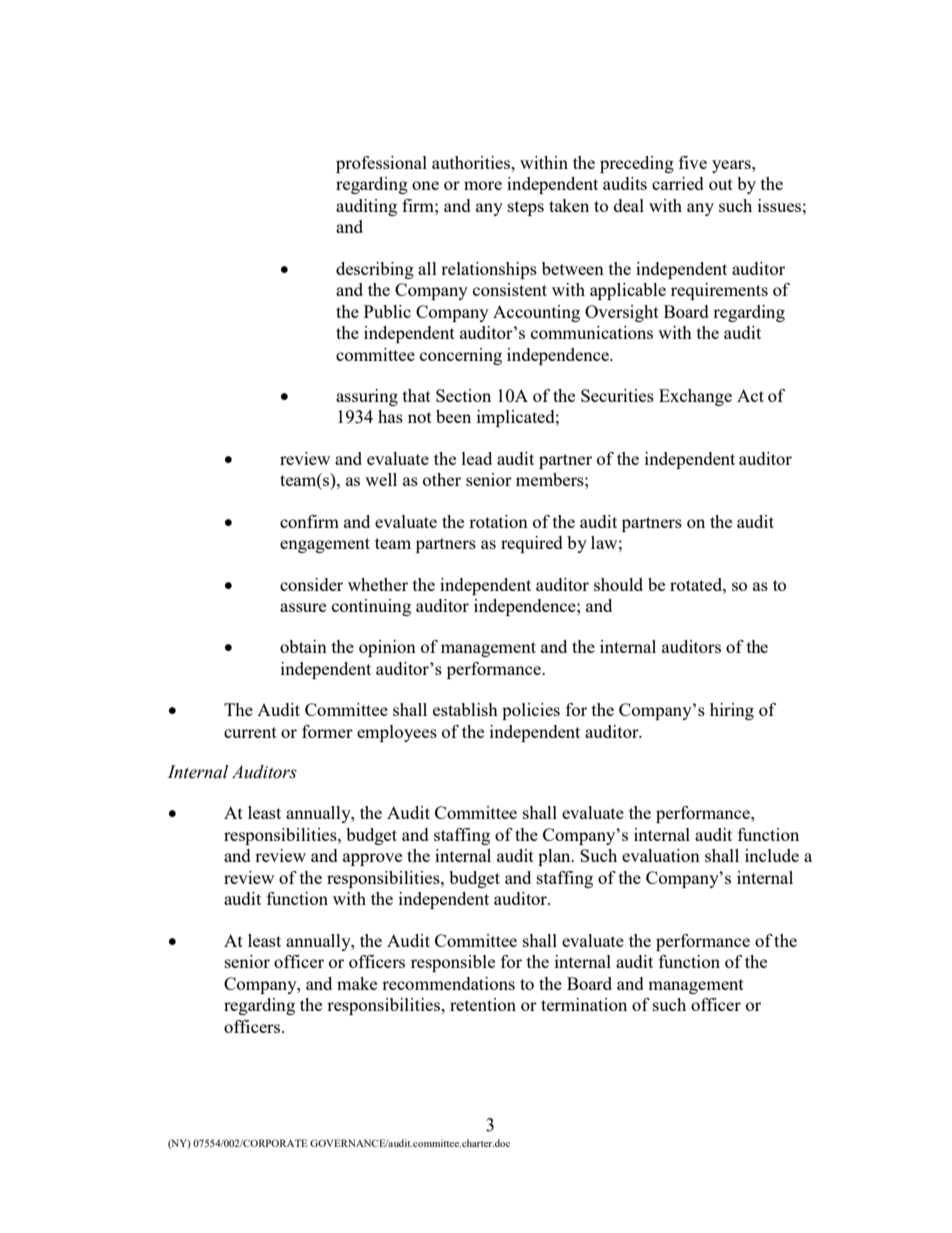 This screenshot has height=1233, width=952. I want to click on former, so click(327, 731).
